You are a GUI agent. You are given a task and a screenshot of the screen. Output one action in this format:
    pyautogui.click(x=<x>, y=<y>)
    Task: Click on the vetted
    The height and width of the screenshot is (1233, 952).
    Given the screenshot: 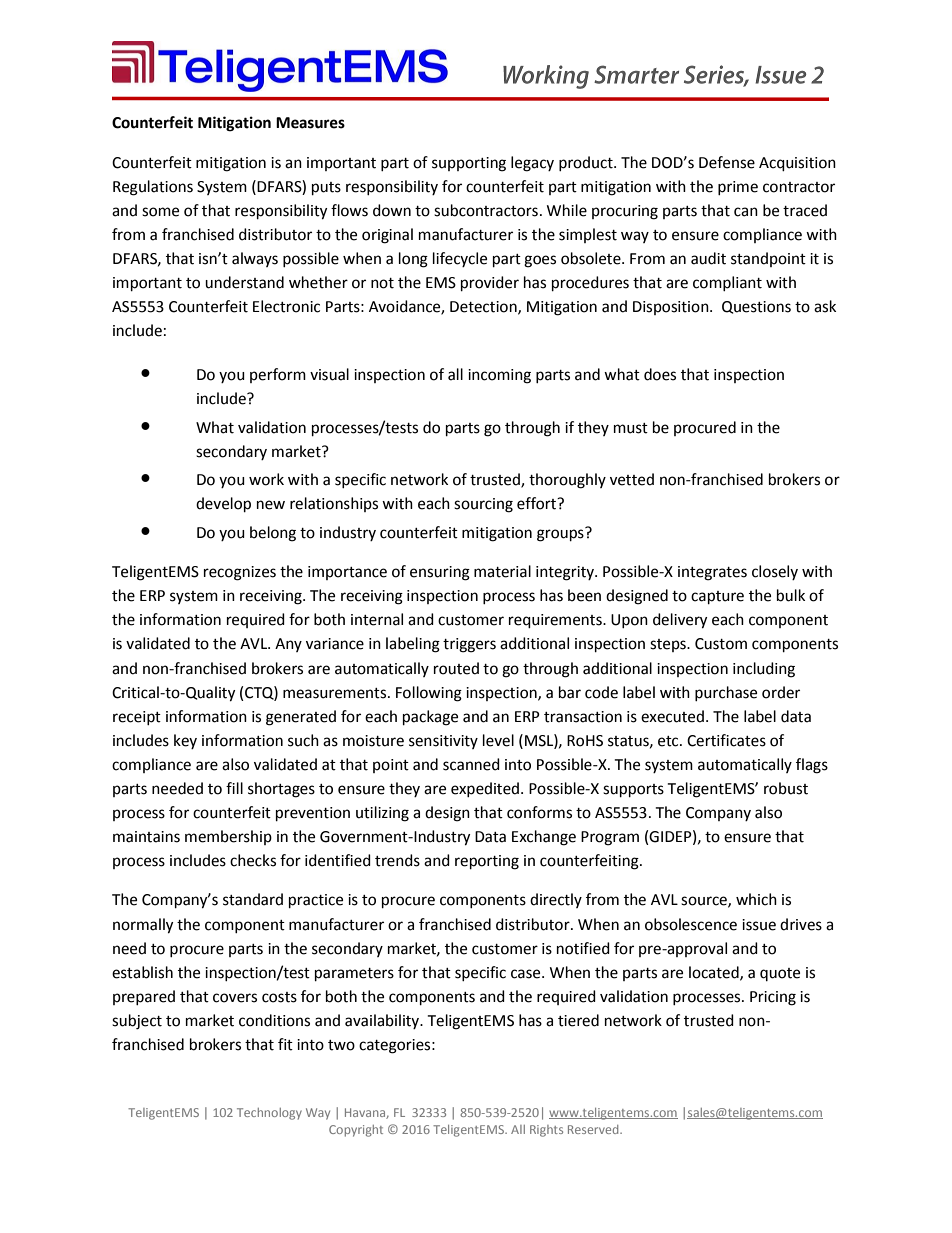 What is the action you would take?
    pyautogui.click(x=632, y=479)
